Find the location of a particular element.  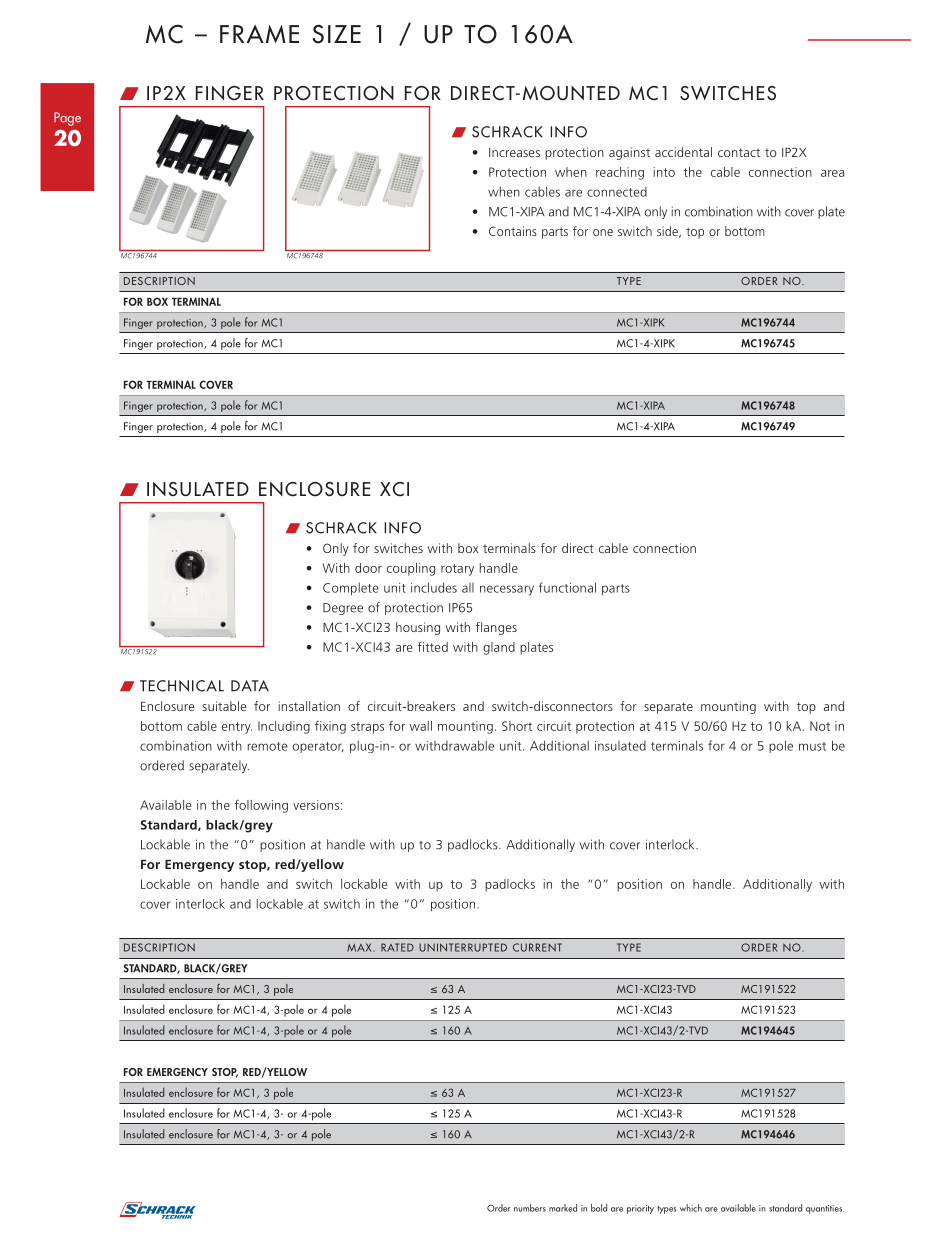

Not is located at coordinates (820, 726).
